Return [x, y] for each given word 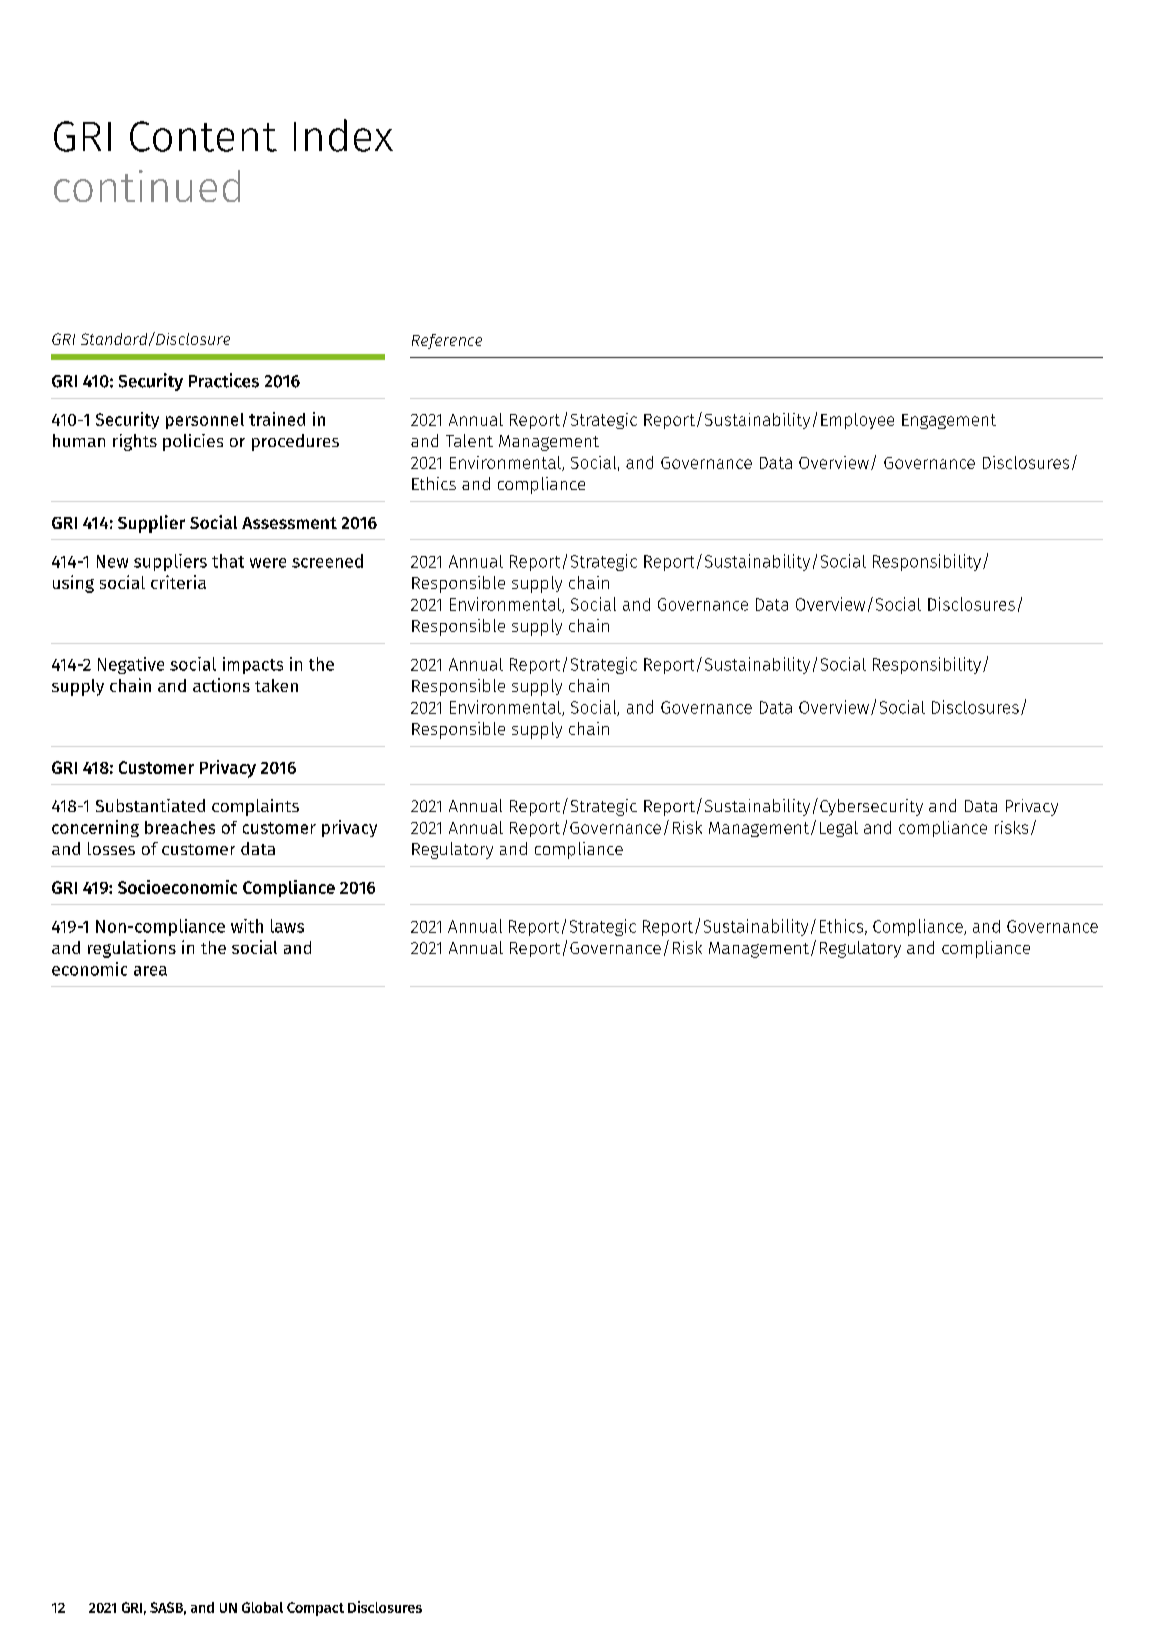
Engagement [949, 421]
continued [147, 186]
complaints [255, 807]
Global [262, 1607]
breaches [180, 827]
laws [287, 926]
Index [343, 135]
